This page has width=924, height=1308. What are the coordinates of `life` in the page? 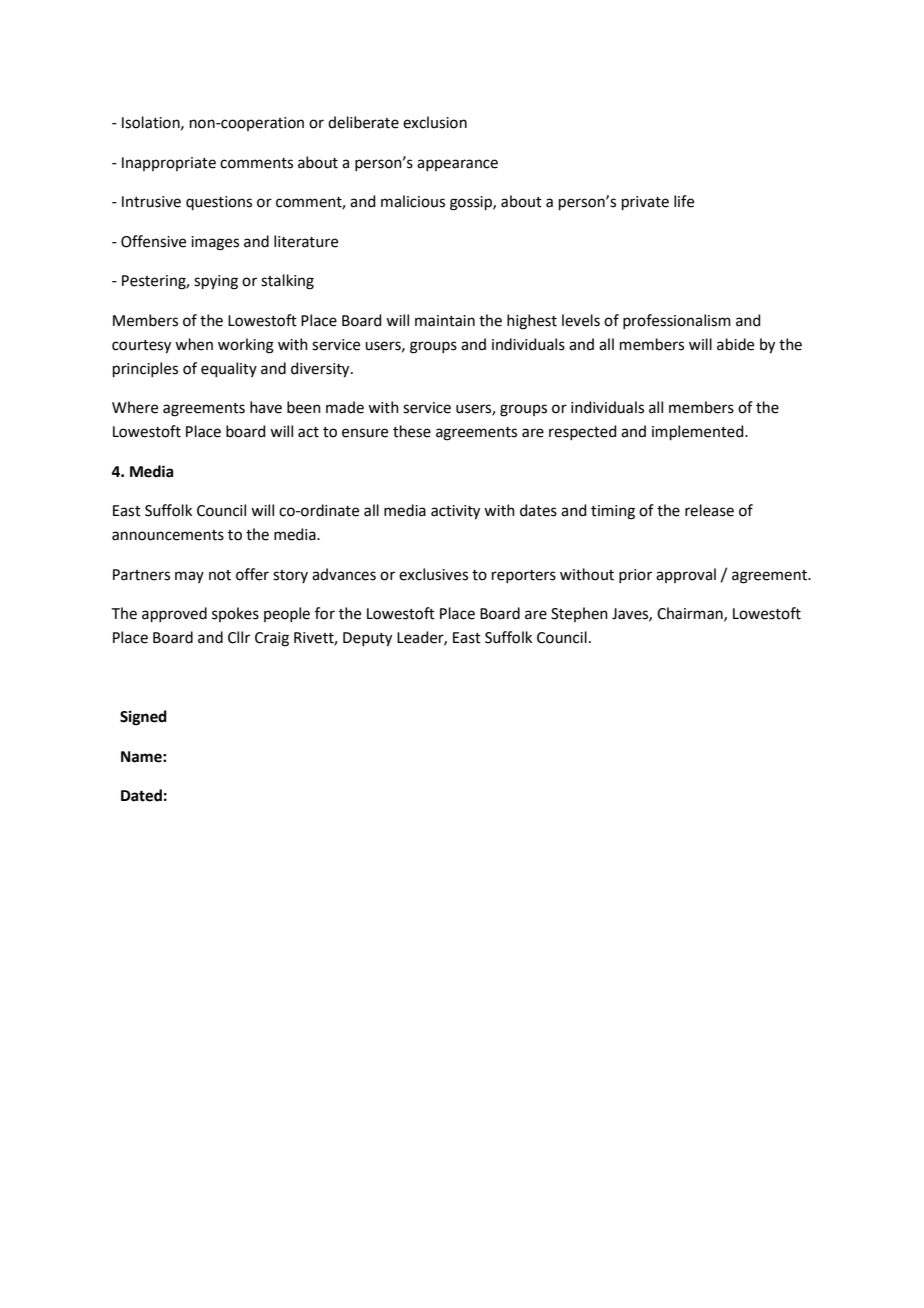 It's located at (684, 201).
